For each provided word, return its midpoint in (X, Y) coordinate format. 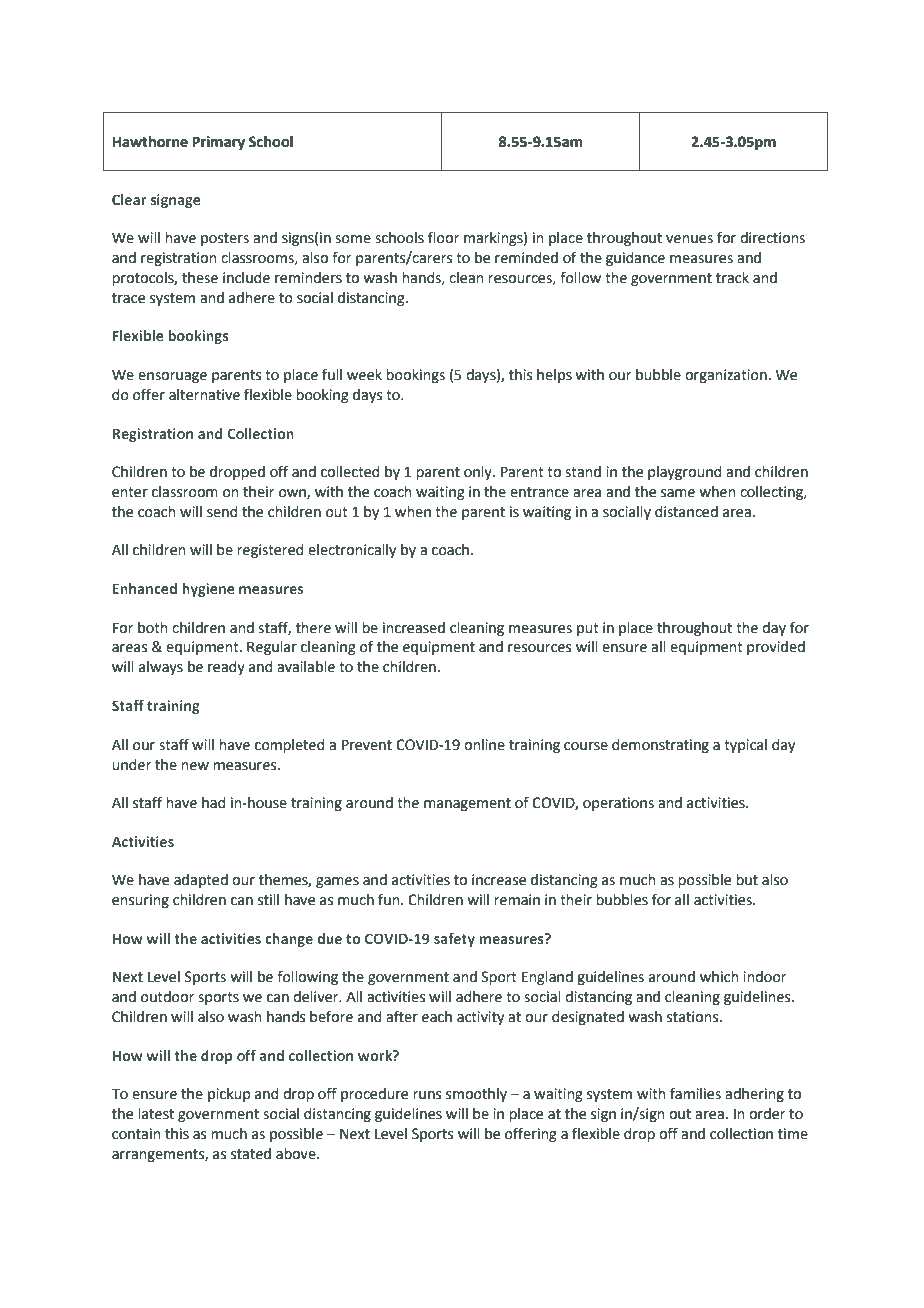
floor (443, 237)
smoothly (476, 1095)
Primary (218, 143)
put (588, 629)
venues (689, 239)
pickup (229, 1095)
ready (226, 668)
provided (776, 648)
